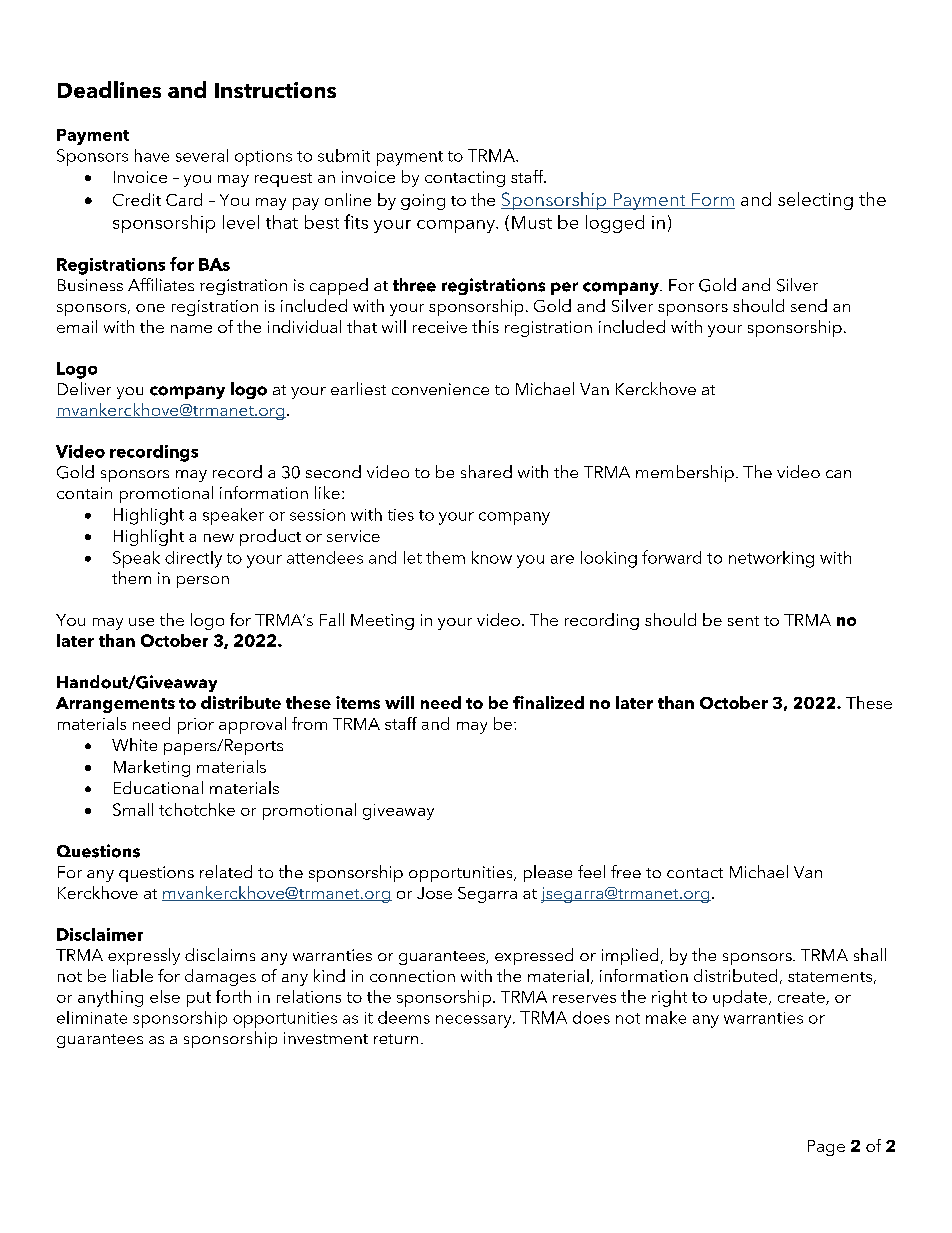 The width and height of the screenshot is (952, 1233). Describe the element at coordinates (826, 1148) in the screenshot. I see `Page` at that location.
